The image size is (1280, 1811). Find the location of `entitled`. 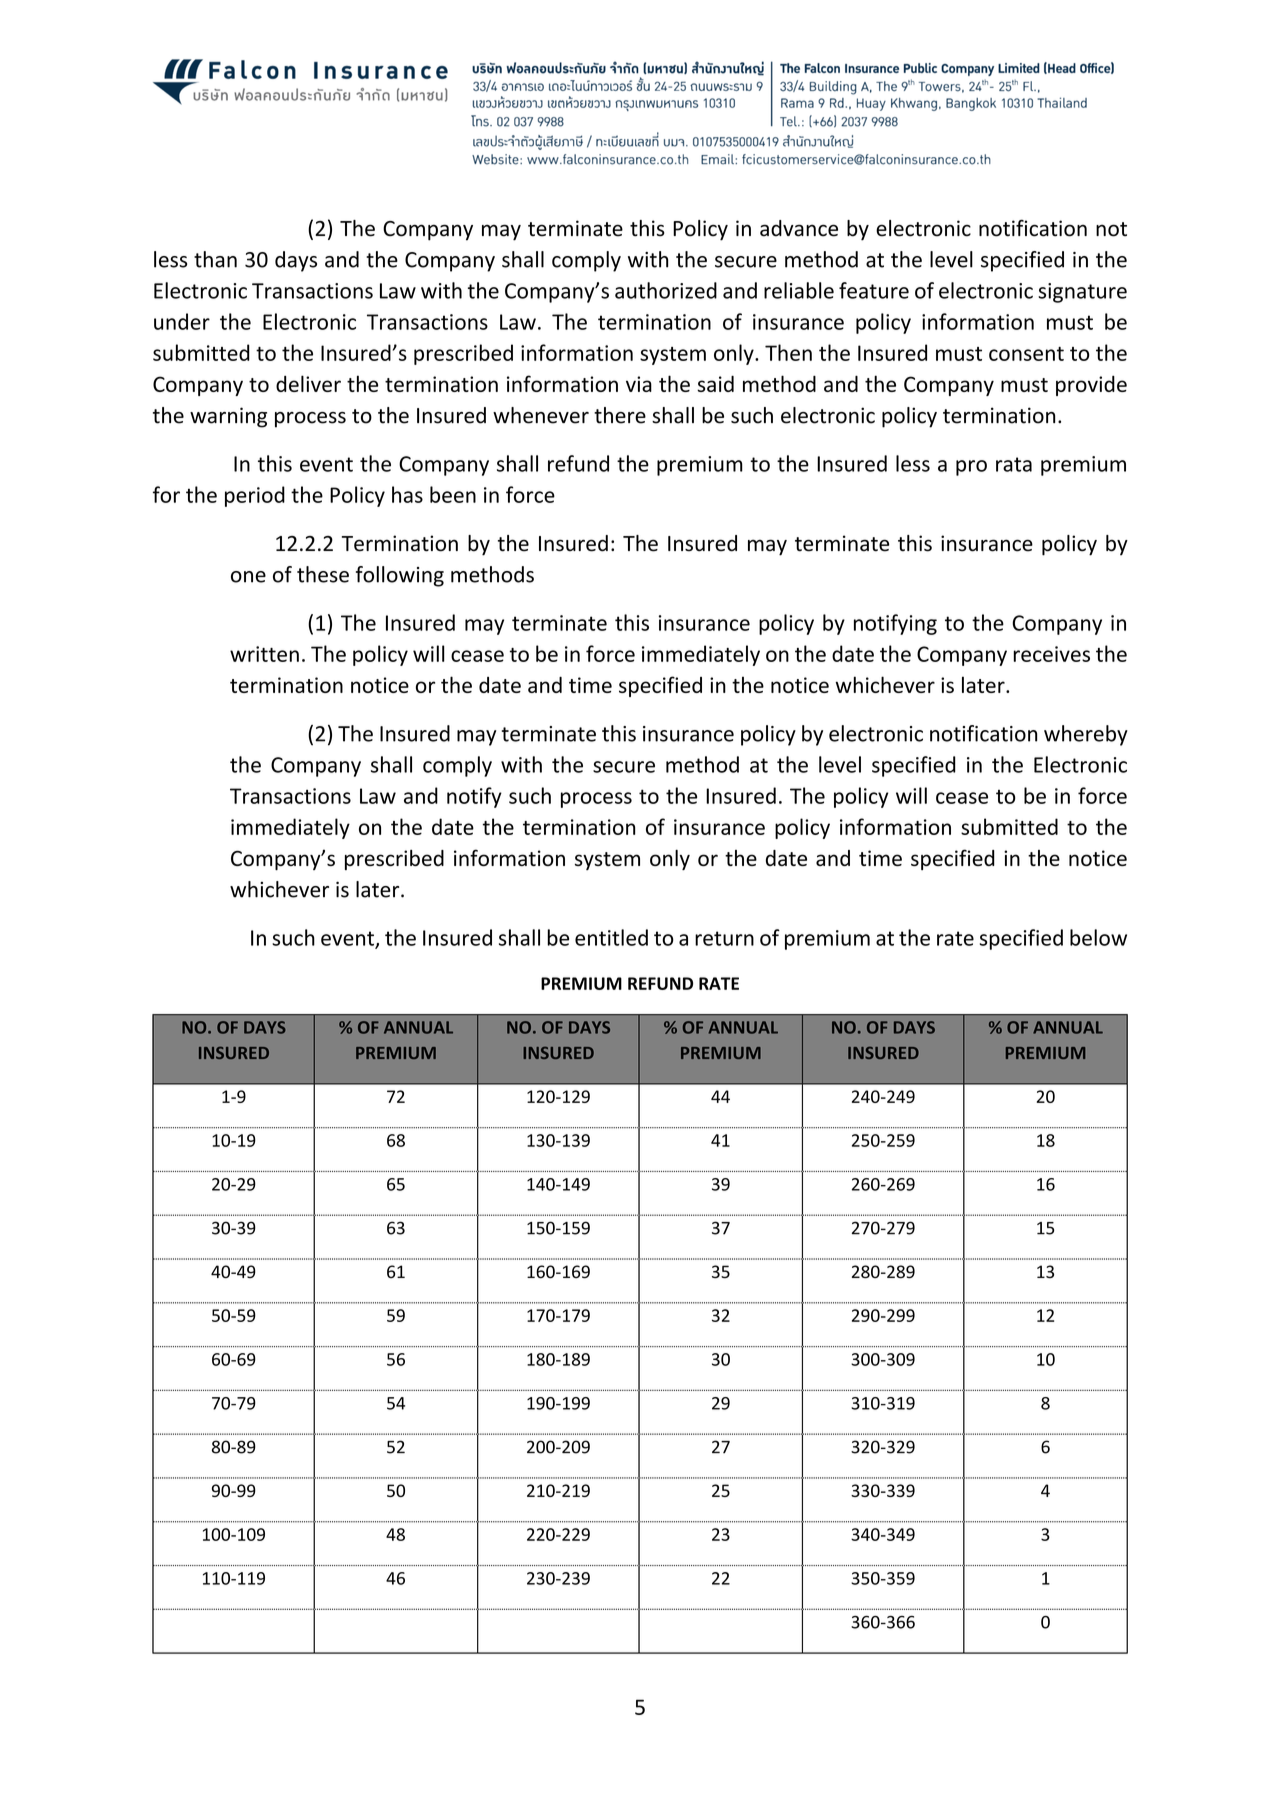

entitled is located at coordinates (611, 937).
